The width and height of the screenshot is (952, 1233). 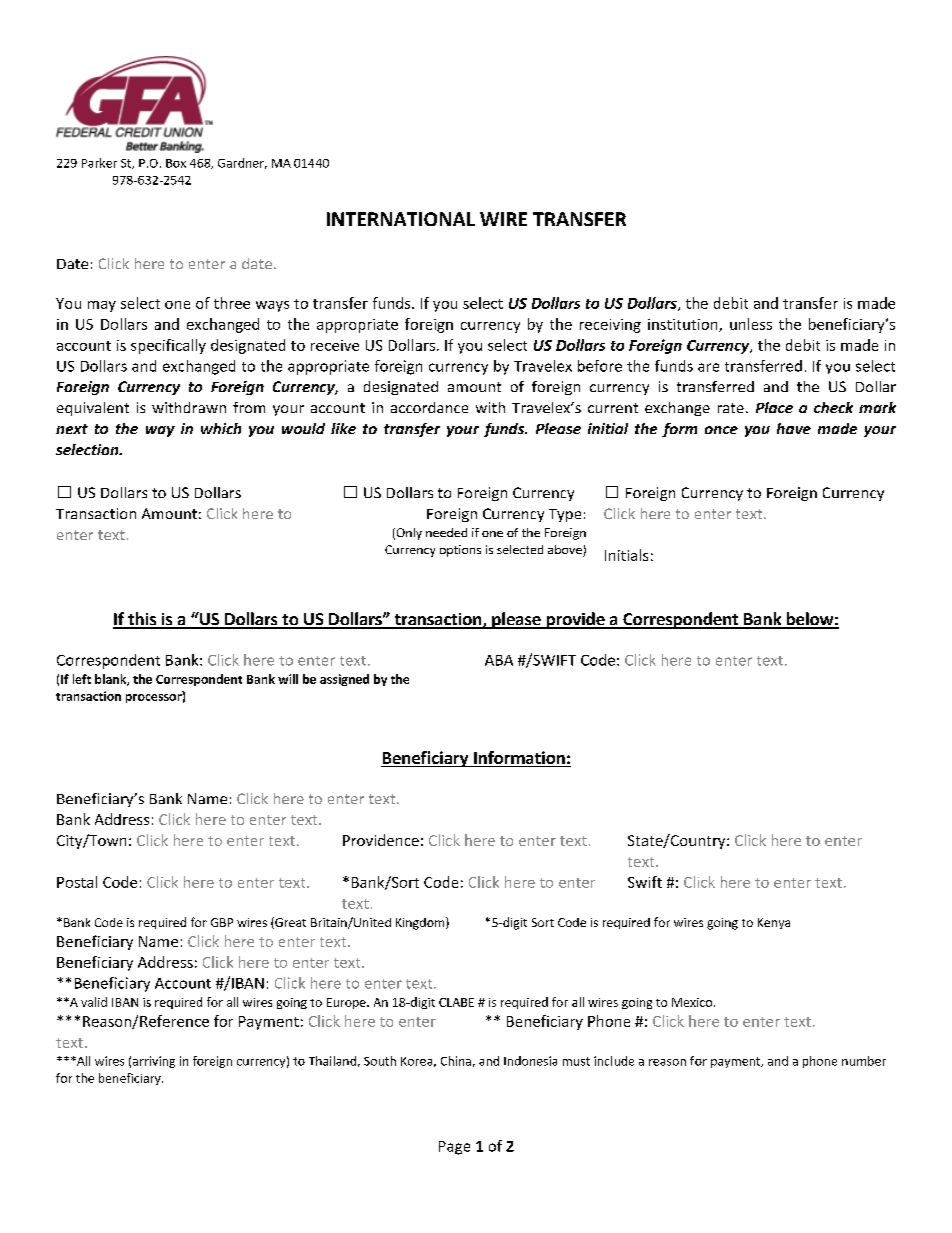 I want to click on specifically, so click(x=168, y=346).
